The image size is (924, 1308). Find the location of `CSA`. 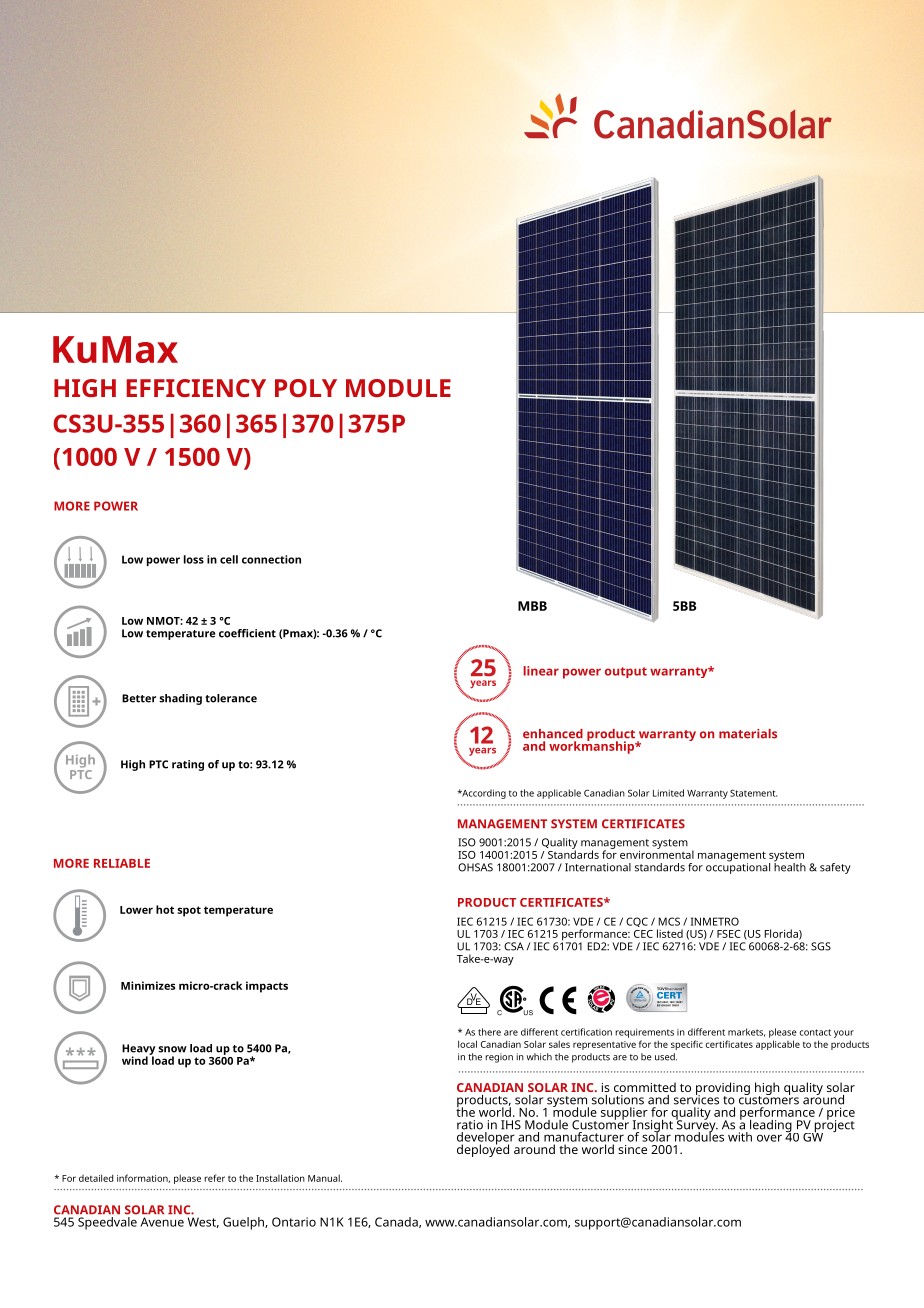

CSA is located at coordinates (514, 946).
